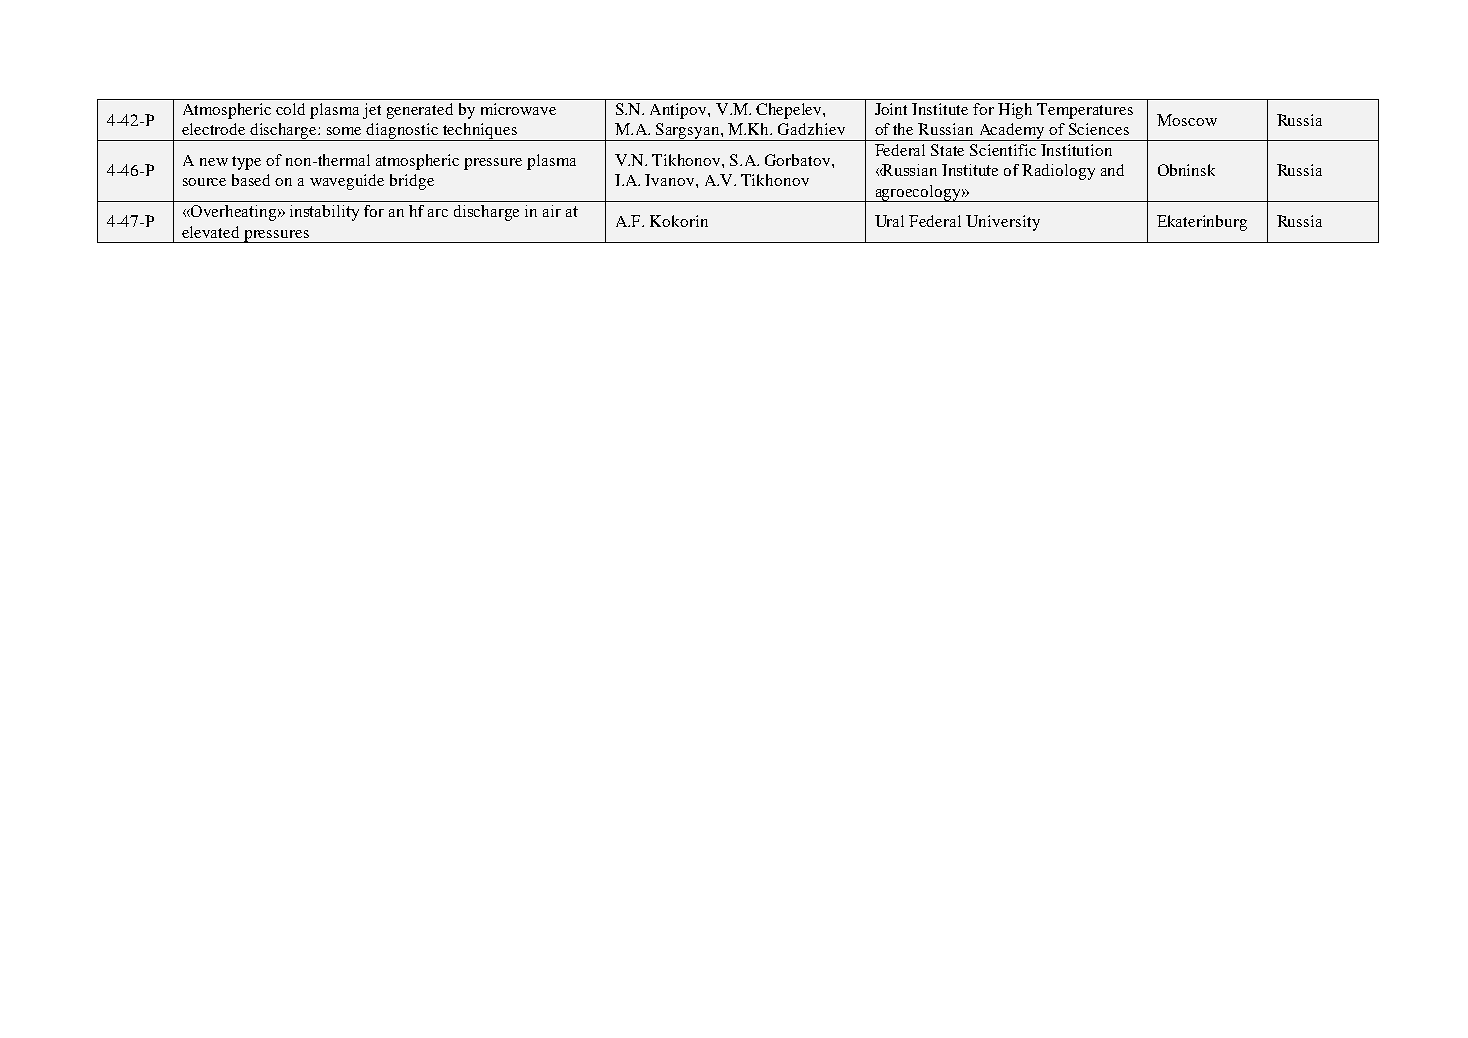  I want to click on Ural, so click(889, 221).
